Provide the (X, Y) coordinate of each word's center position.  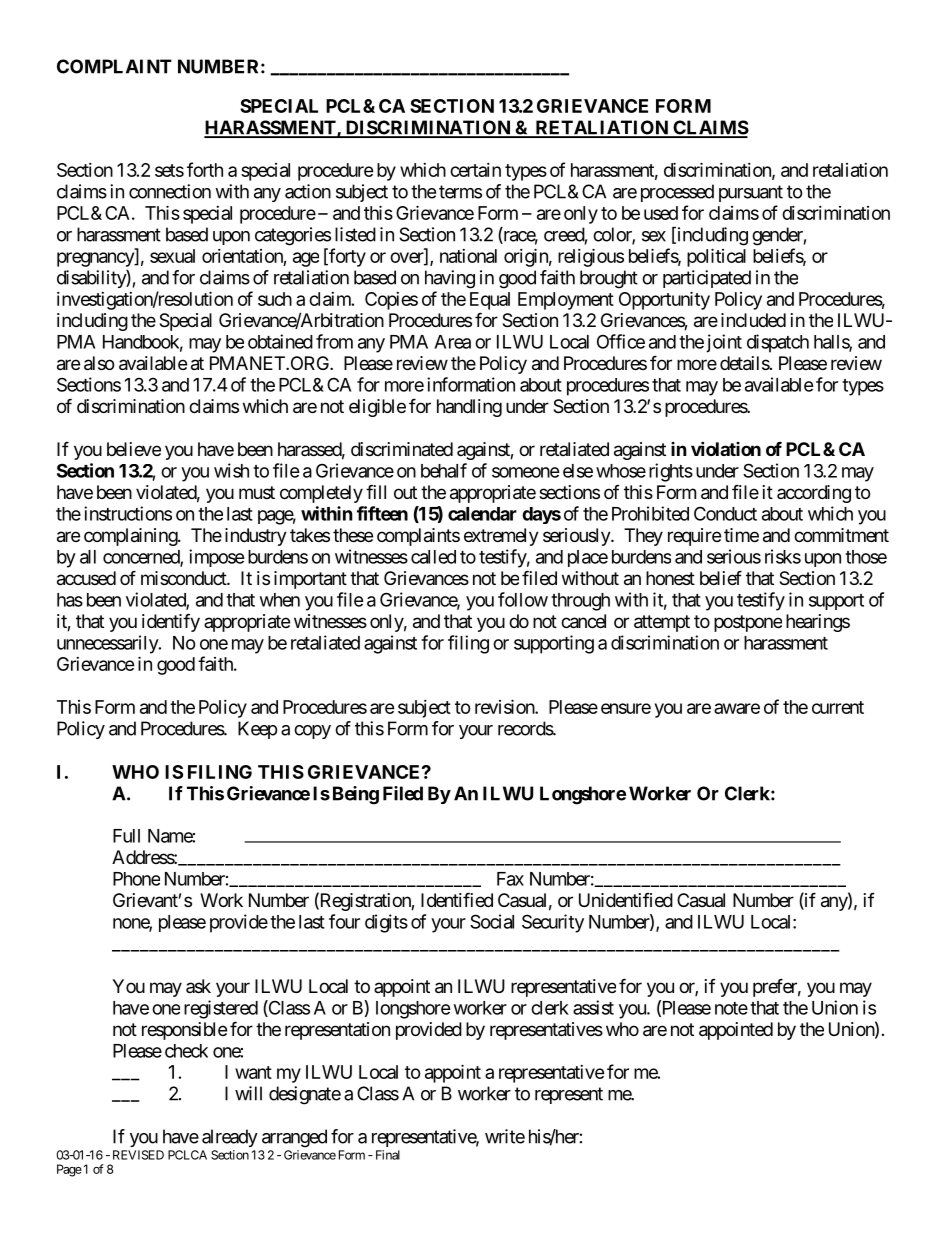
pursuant (751, 193)
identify (171, 622)
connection (170, 191)
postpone (748, 623)
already (230, 1138)
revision (505, 706)
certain (475, 170)
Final (388, 1155)
